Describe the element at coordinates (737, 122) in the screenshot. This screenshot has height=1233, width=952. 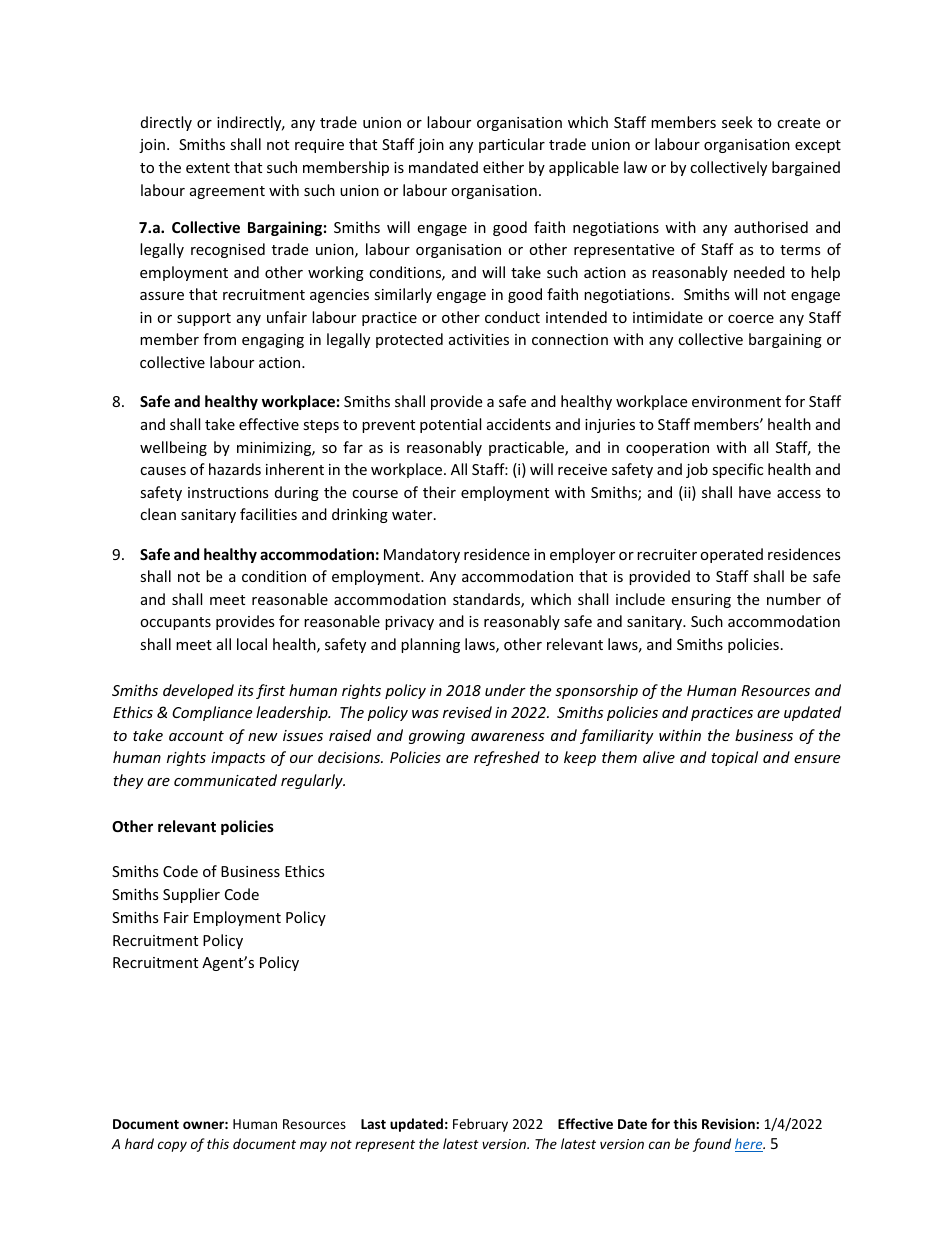
I see `seek` at that location.
